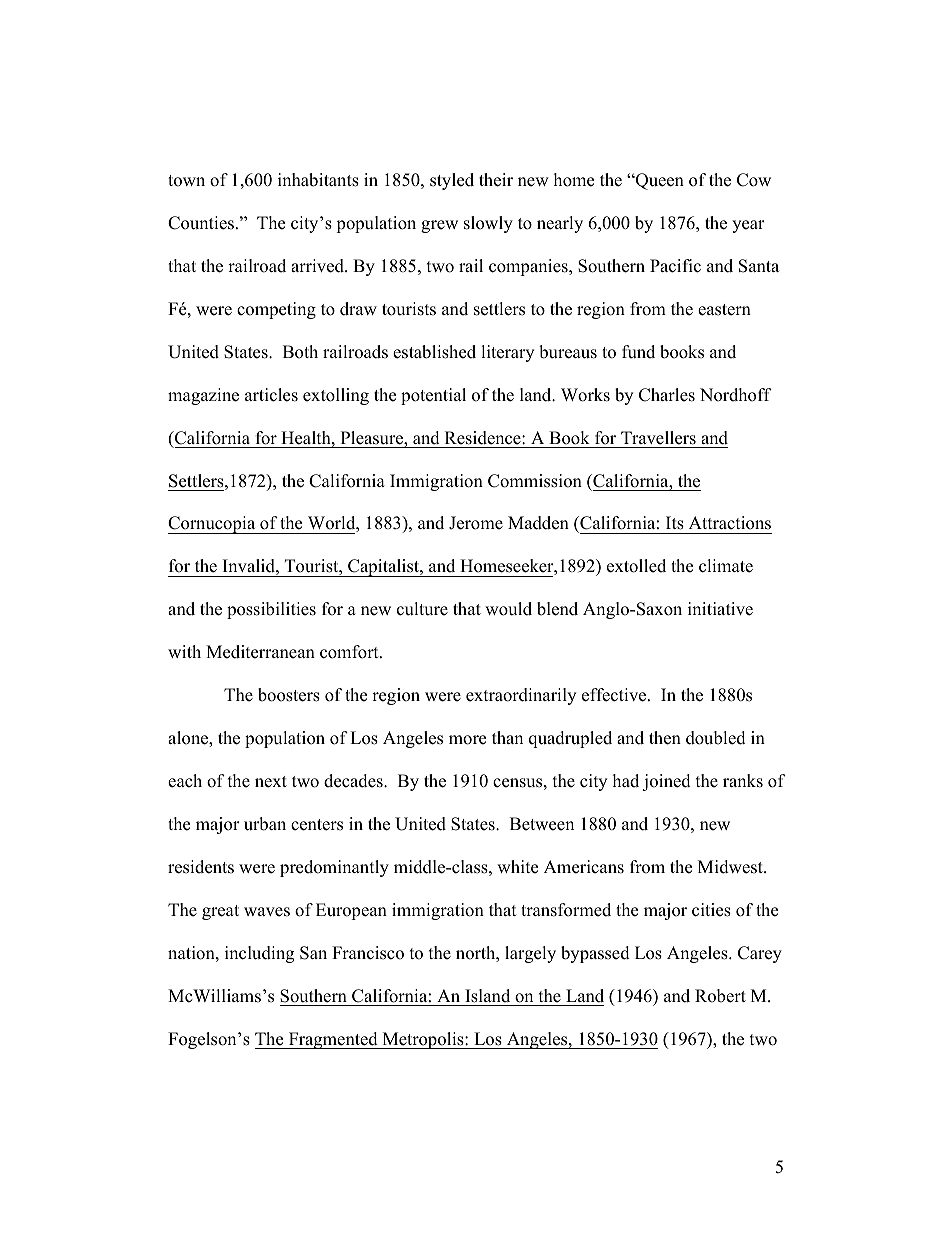  Describe the element at coordinates (271, 610) in the screenshot. I see `possibilities` at that location.
